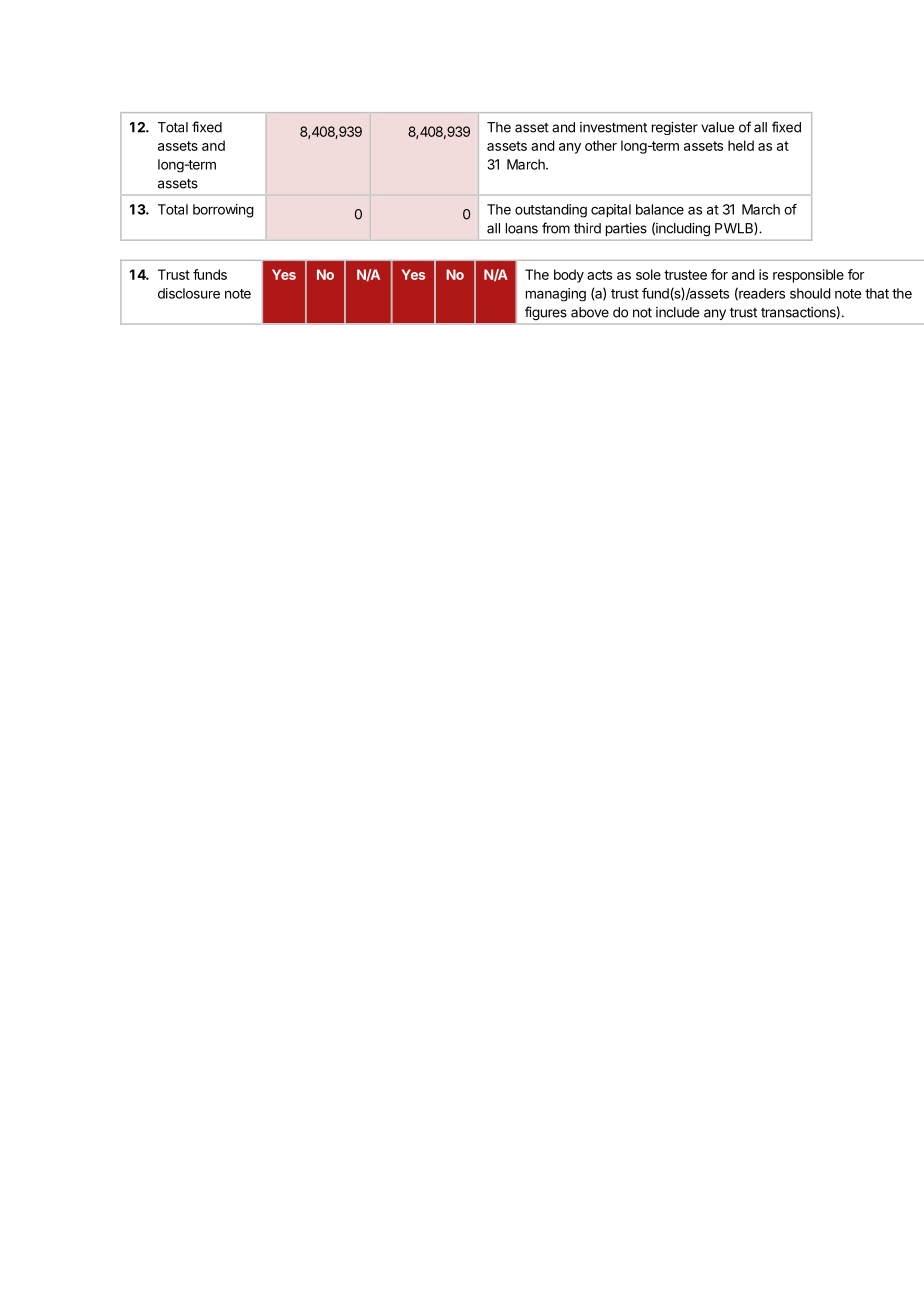  I want to click on responsible, so click(808, 276).
